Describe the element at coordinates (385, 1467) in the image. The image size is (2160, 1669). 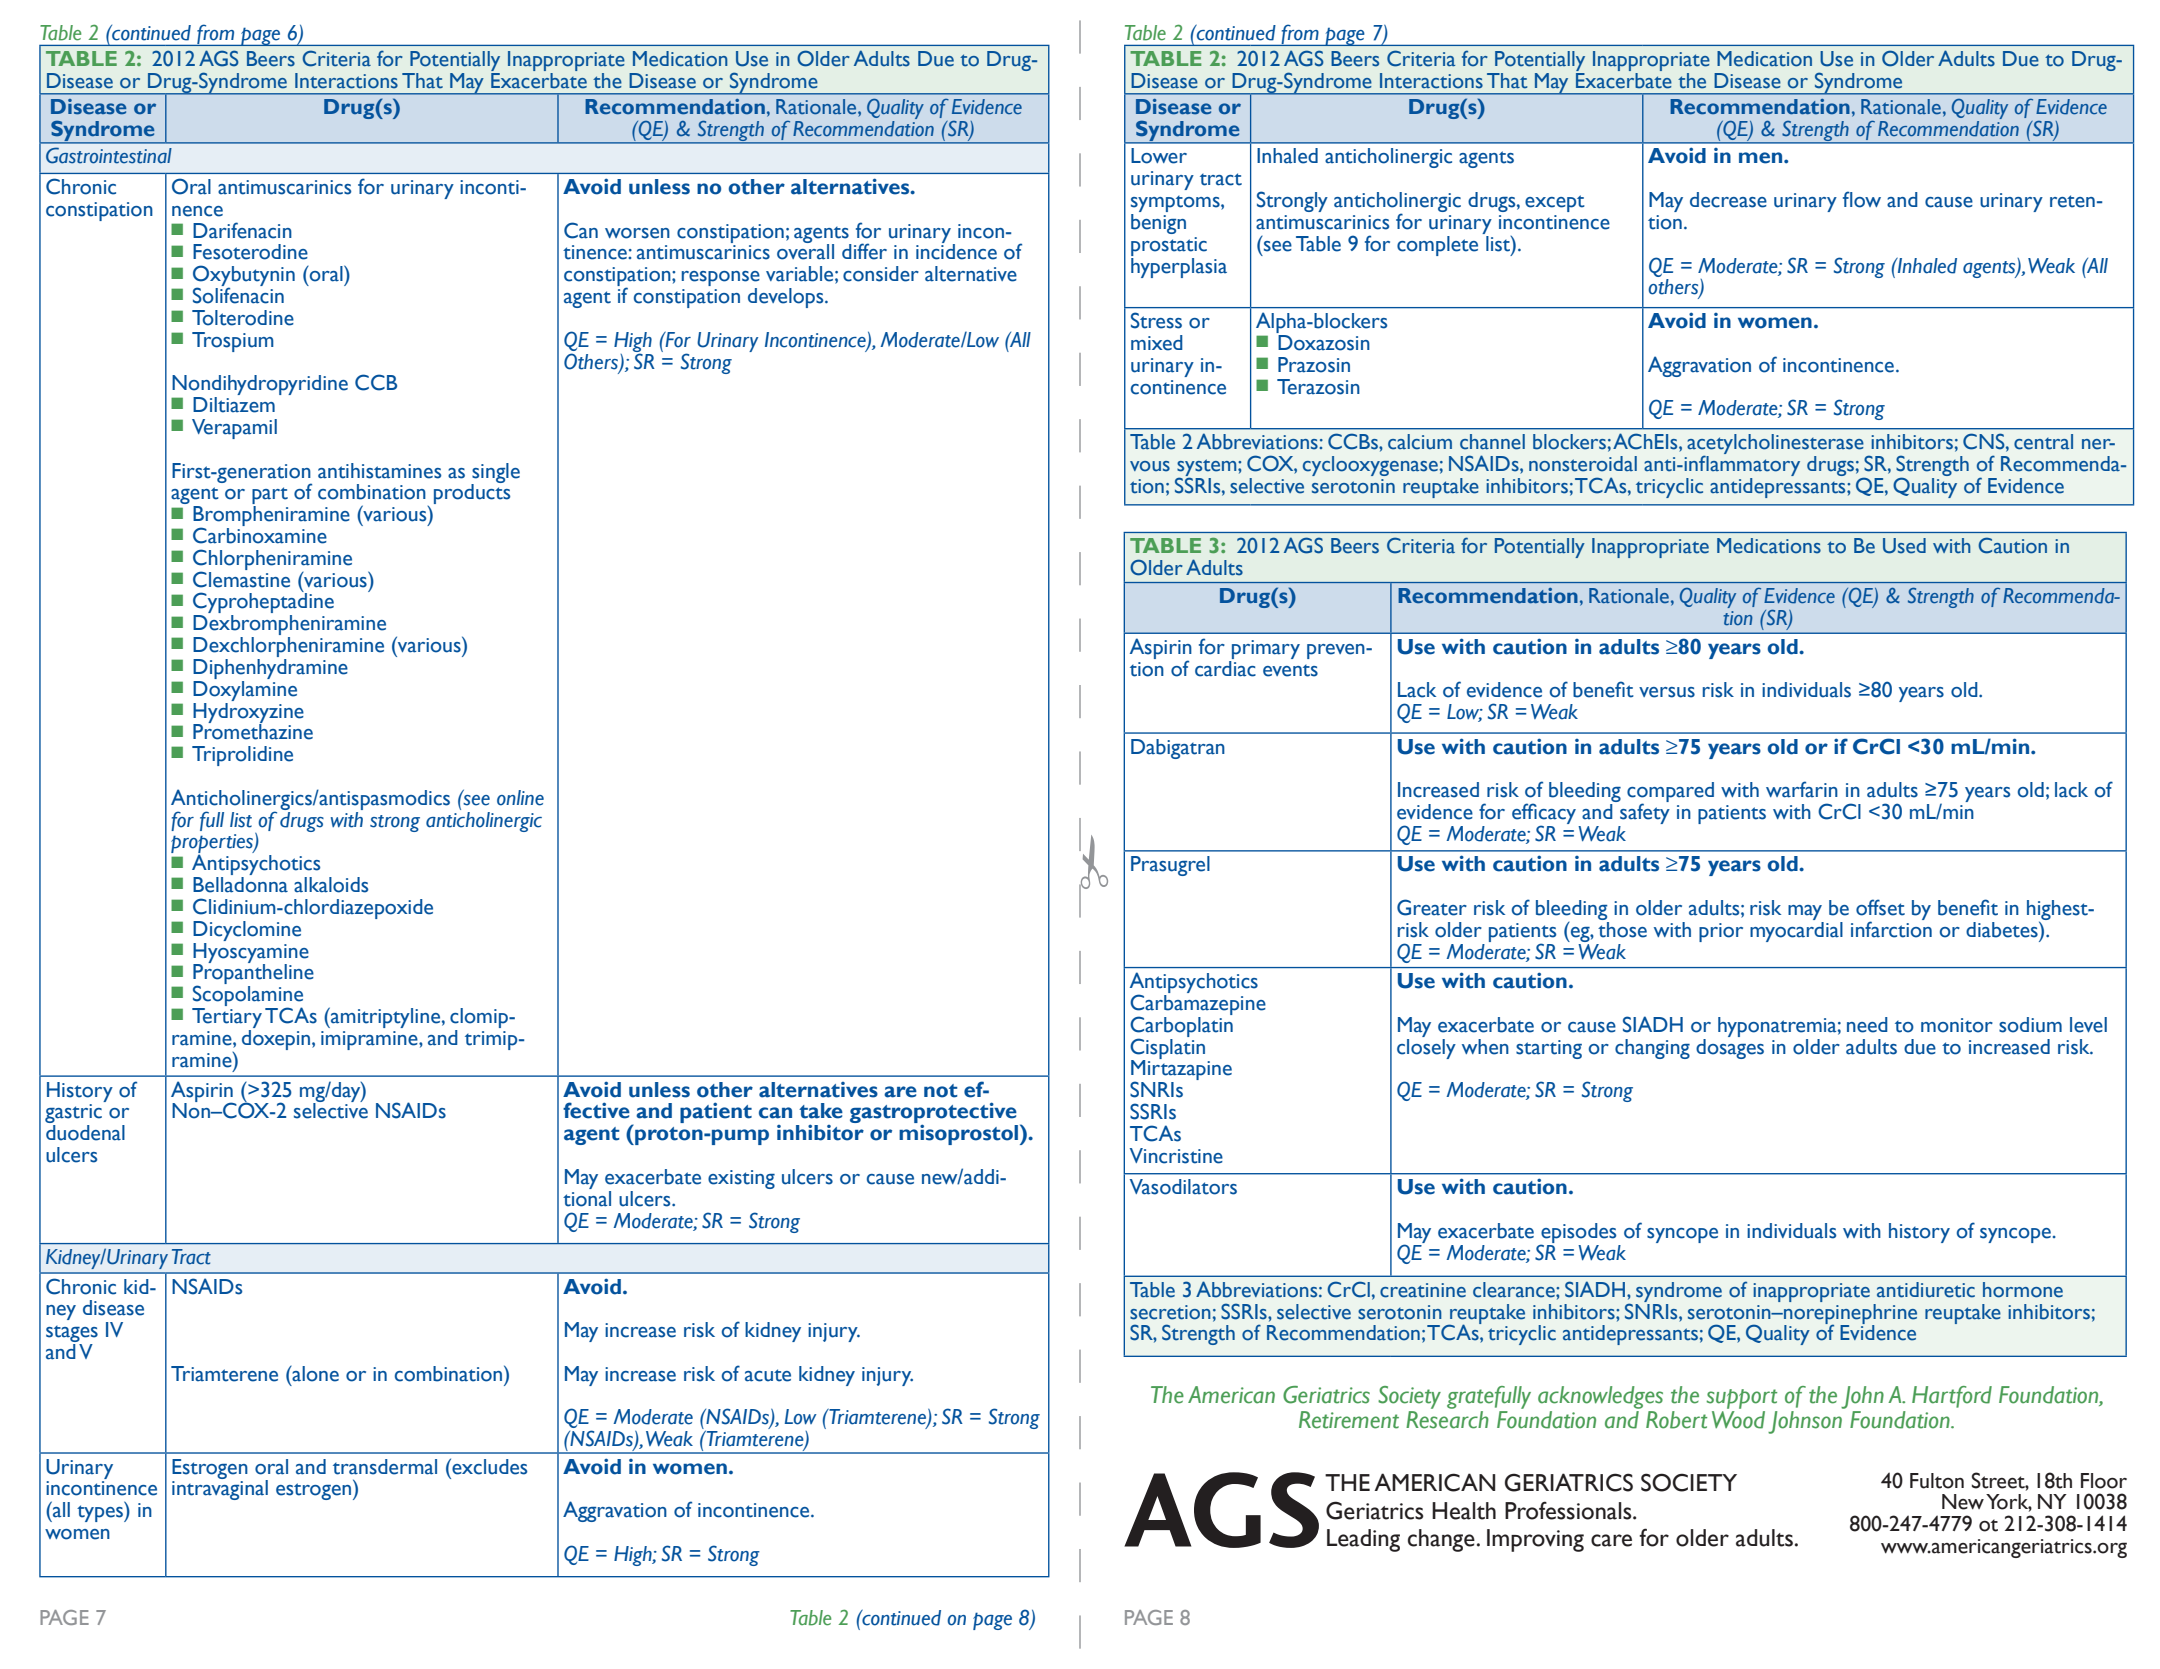
I see `transdermal` at that location.
